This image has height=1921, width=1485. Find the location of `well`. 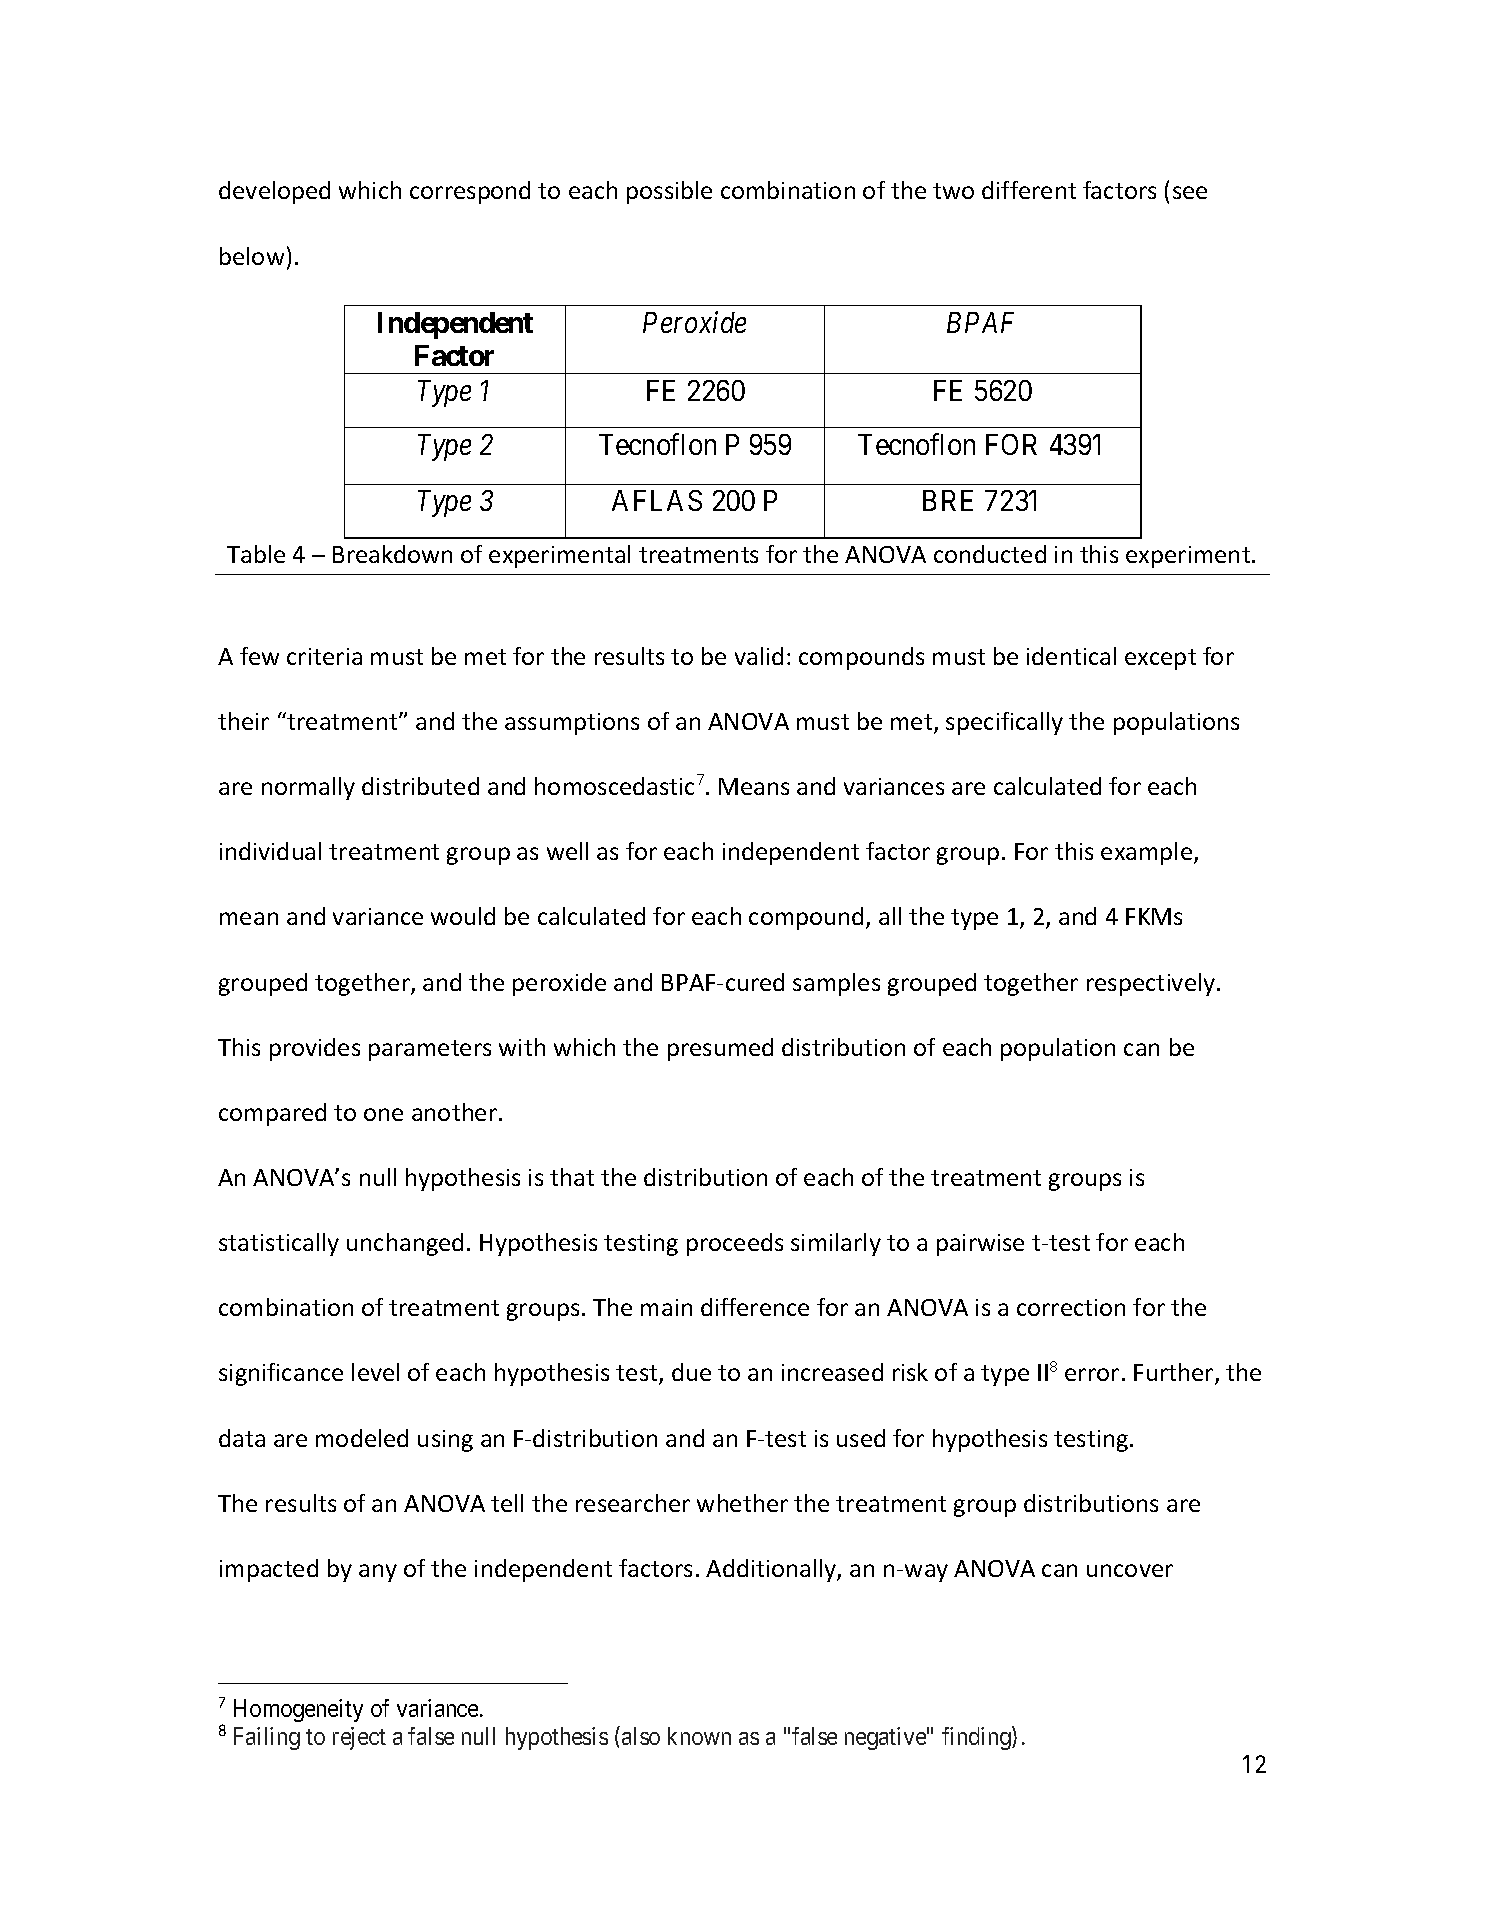

well is located at coordinates (567, 851).
